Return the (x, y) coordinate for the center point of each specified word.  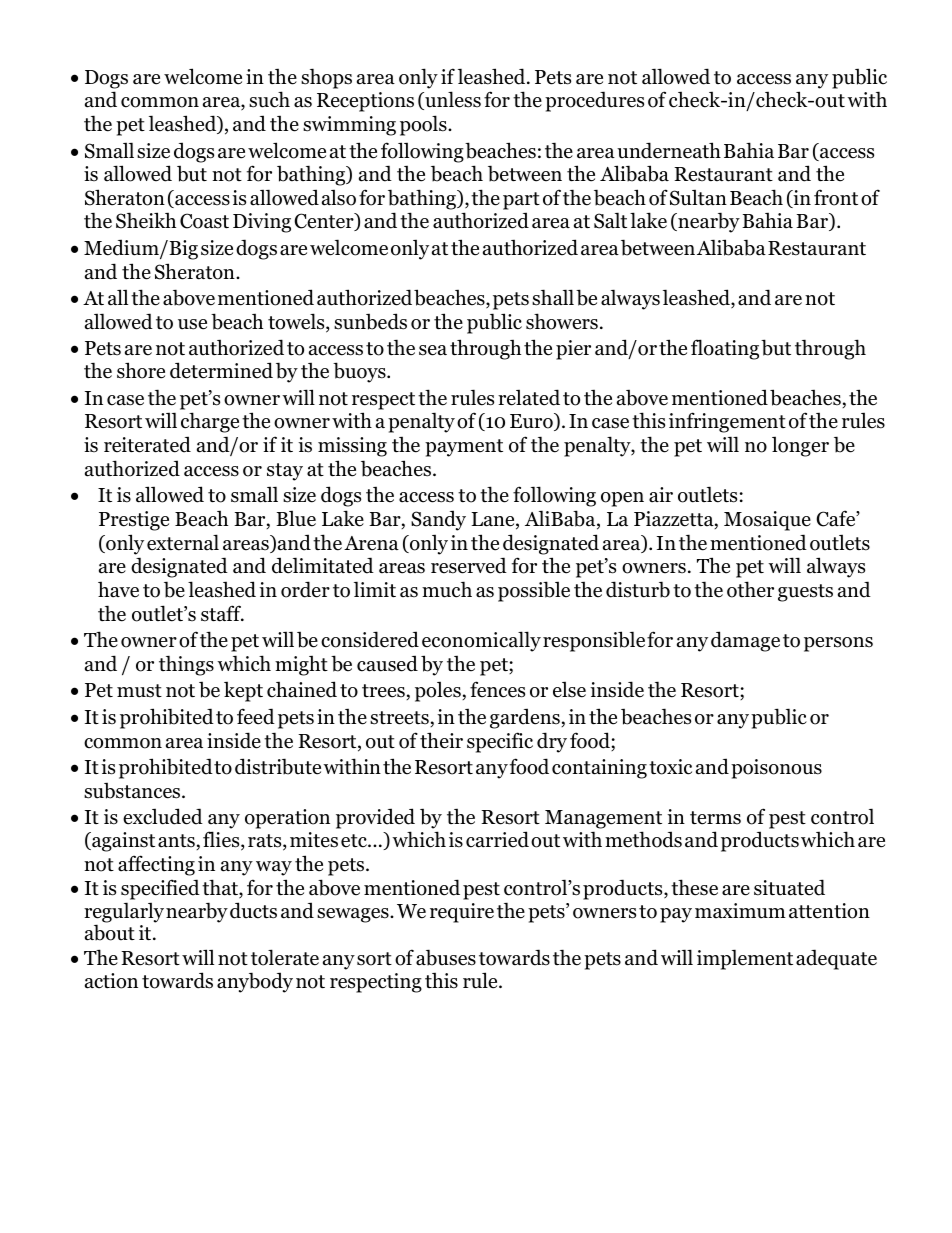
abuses (446, 957)
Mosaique (767, 521)
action (111, 981)
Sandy (438, 520)
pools (424, 125)
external (183, 542)
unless (452, 100)
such (269, 99)
